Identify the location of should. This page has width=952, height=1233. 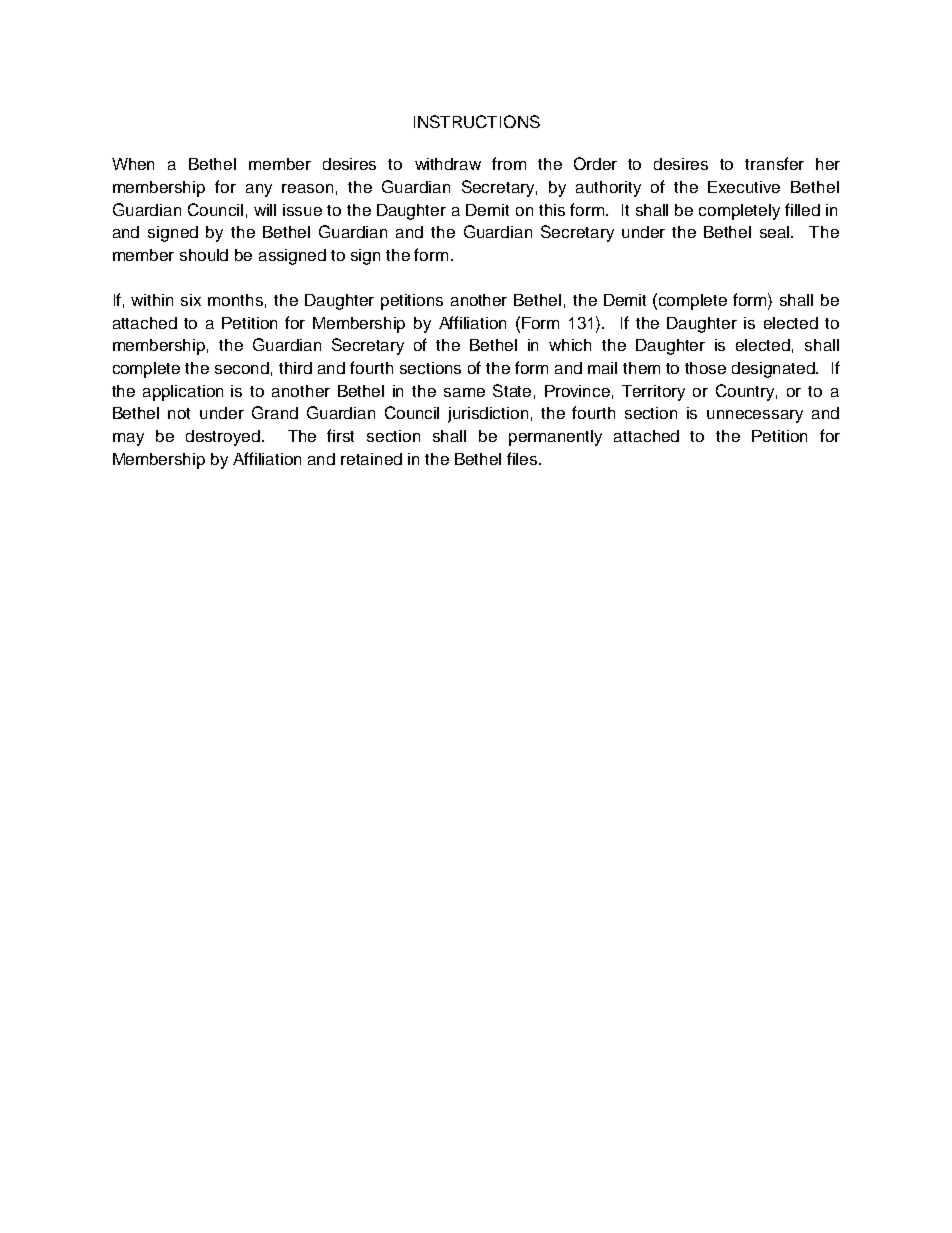
(204, 255).
